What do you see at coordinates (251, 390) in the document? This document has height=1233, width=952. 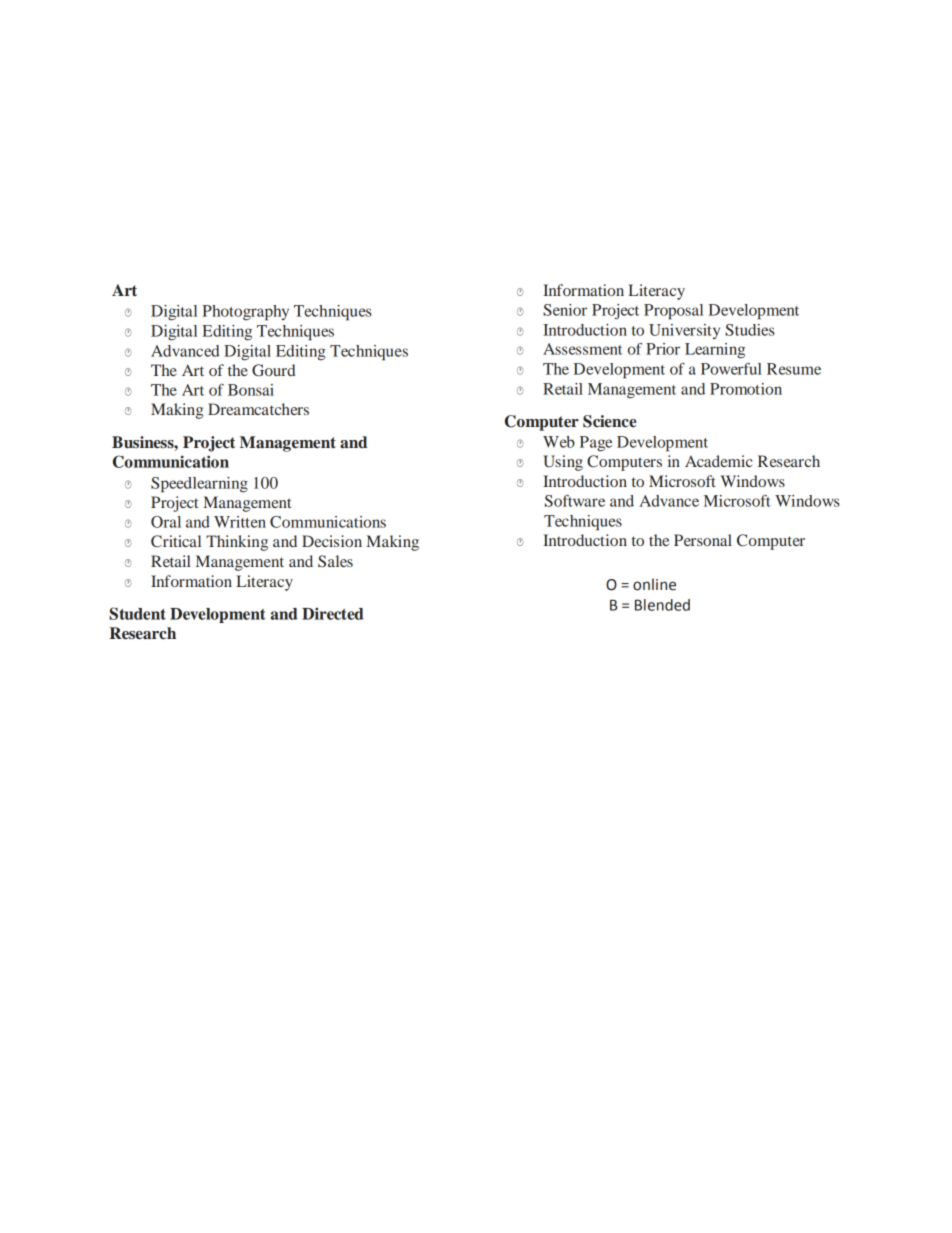 I see `Bonsai` at bounding box center [251, 390].
